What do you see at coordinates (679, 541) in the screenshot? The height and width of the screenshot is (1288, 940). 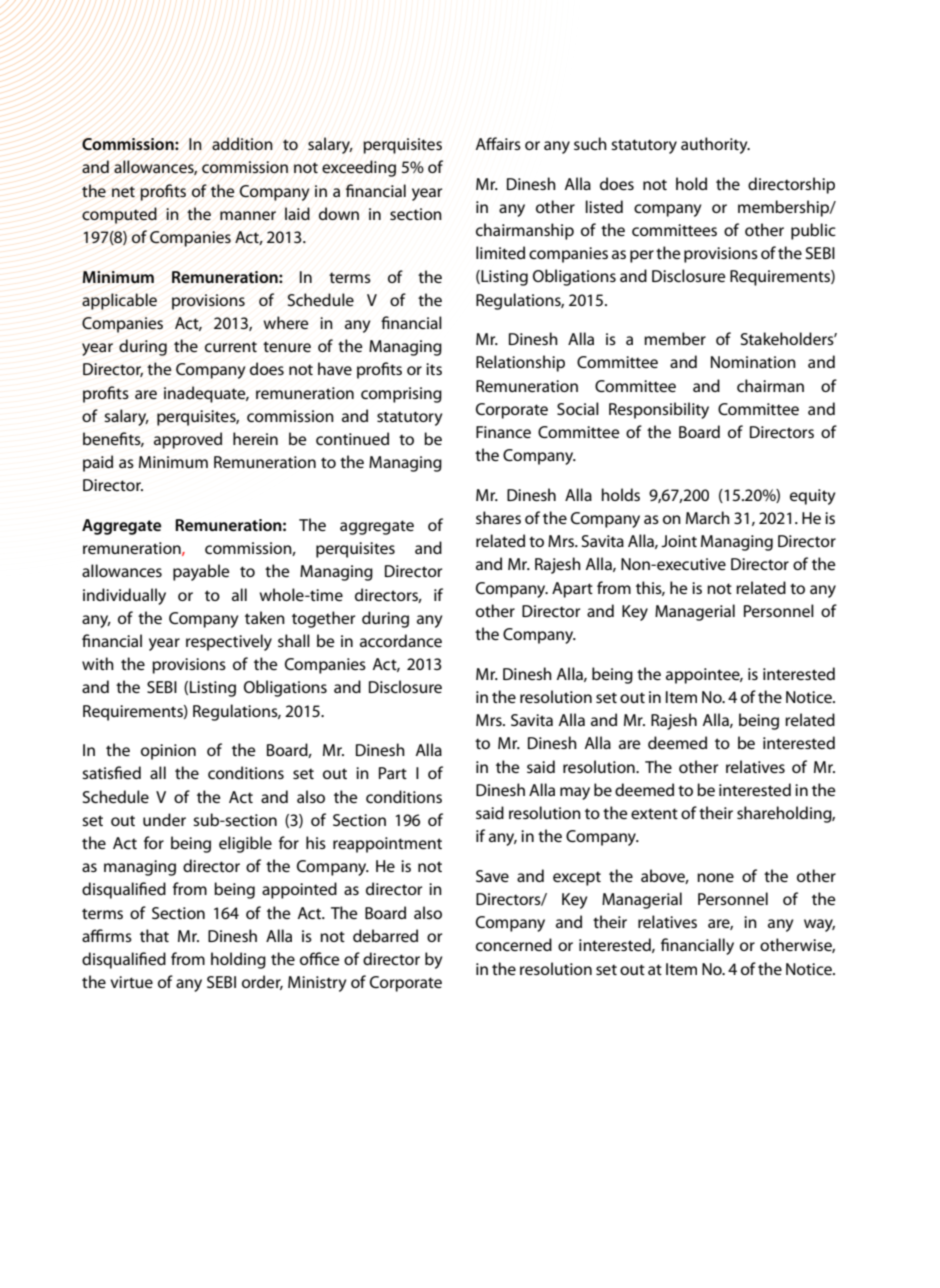 I see `Joint` at bounding box center [679, 541].
